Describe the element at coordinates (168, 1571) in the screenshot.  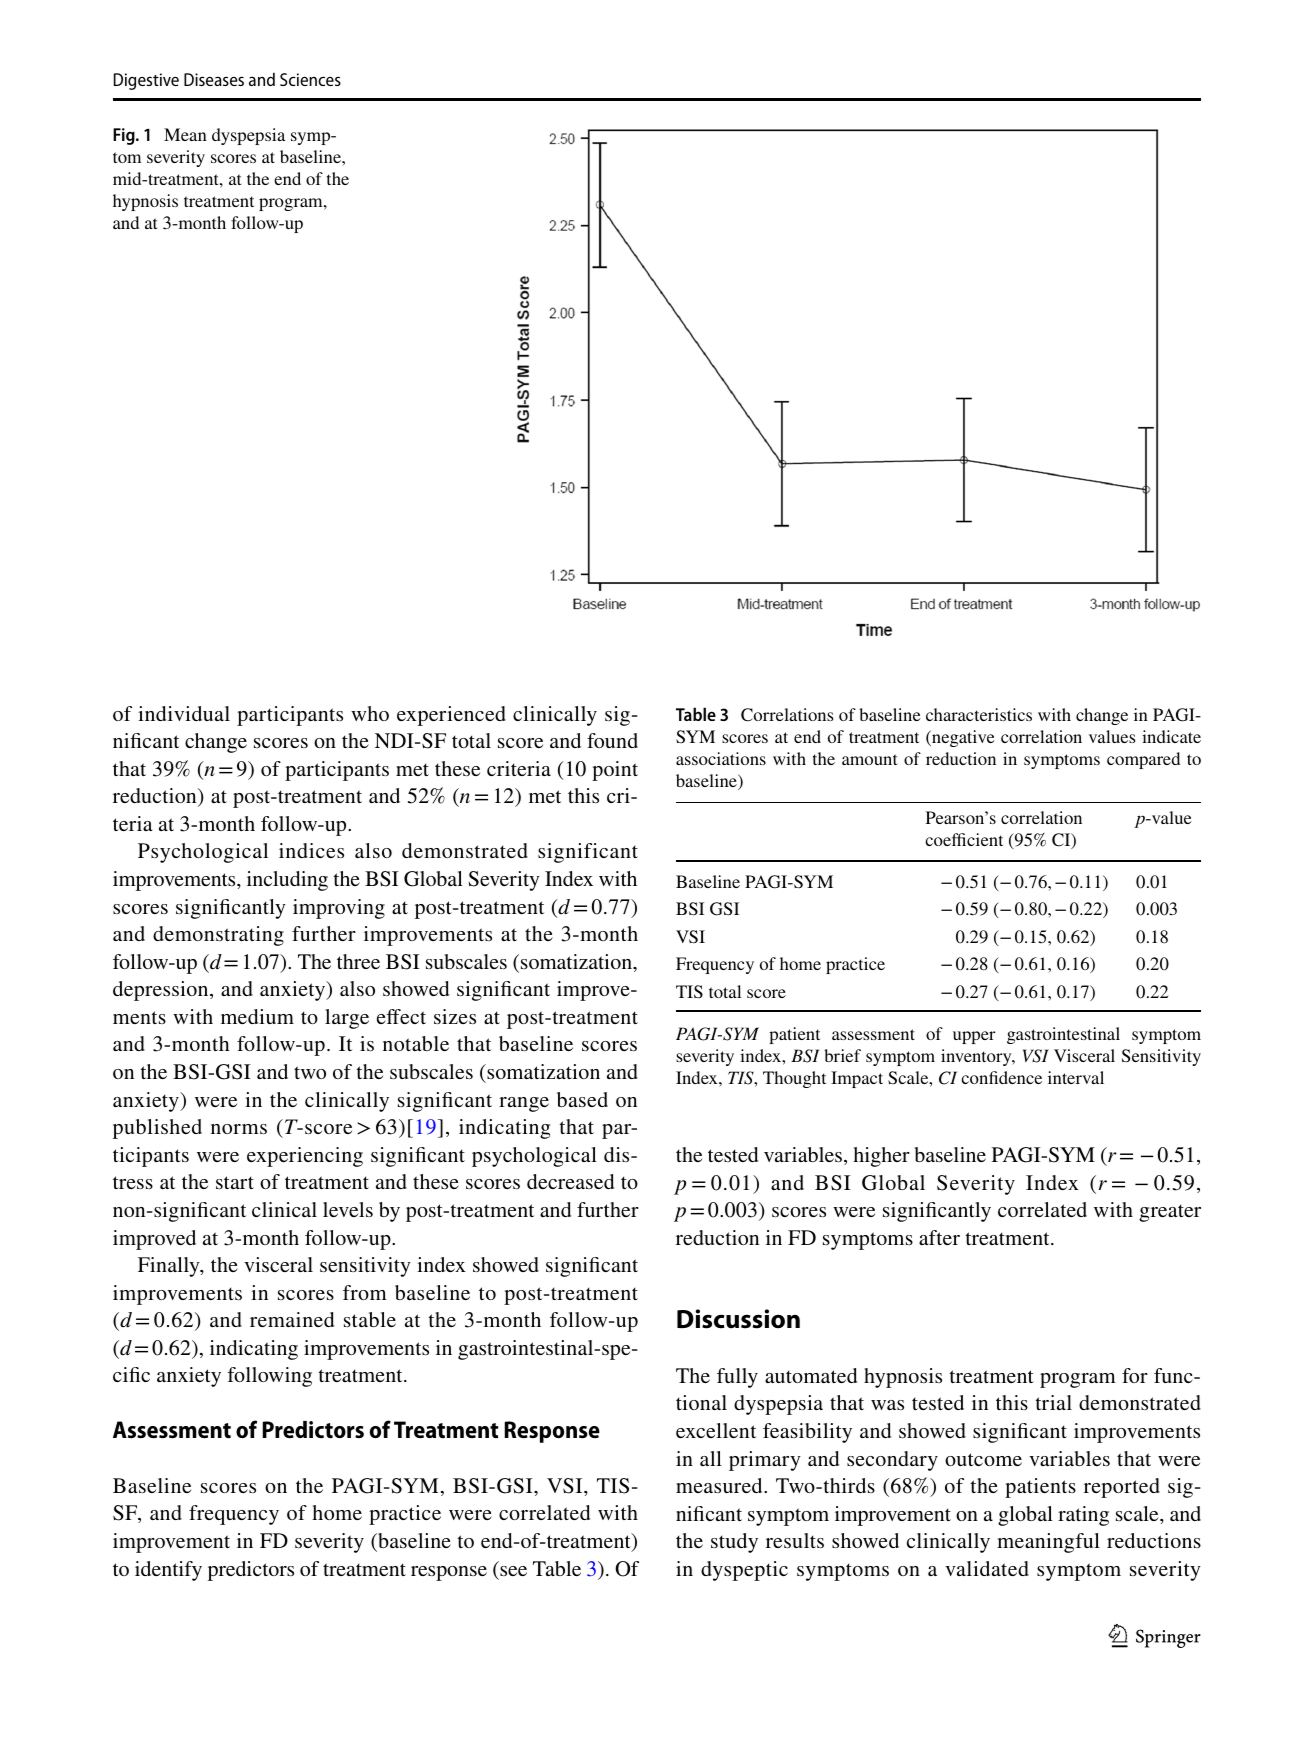
I see `identify` at that location.
